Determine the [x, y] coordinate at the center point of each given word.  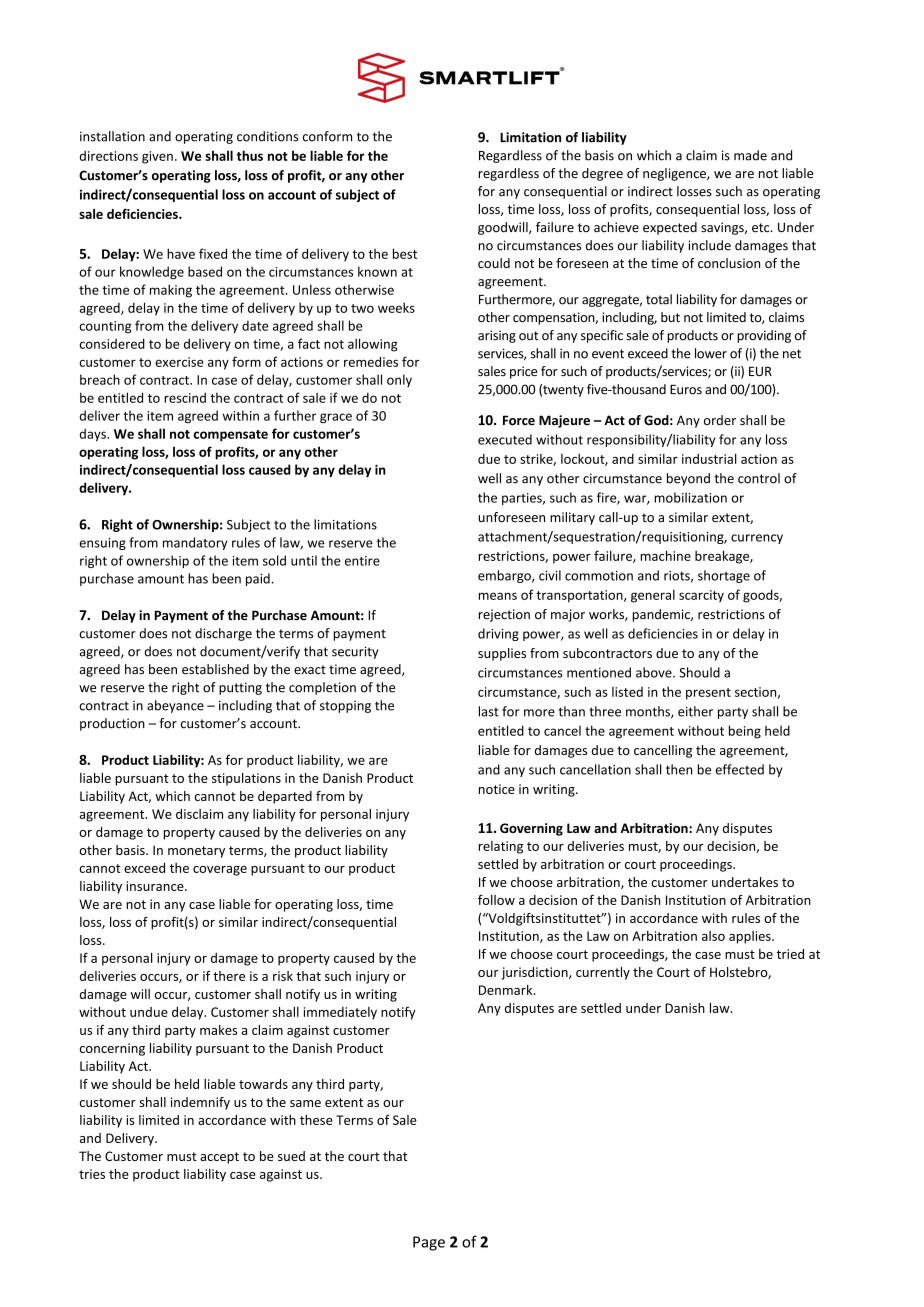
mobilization [690, 497]
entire [362, 561]
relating [501, 847]
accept [219, 1158]
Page [429, 1243]
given [157, 157]
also [713, 936]
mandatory [195, 543]
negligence [675, 174]
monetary [196, 852]
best [405, 253]
